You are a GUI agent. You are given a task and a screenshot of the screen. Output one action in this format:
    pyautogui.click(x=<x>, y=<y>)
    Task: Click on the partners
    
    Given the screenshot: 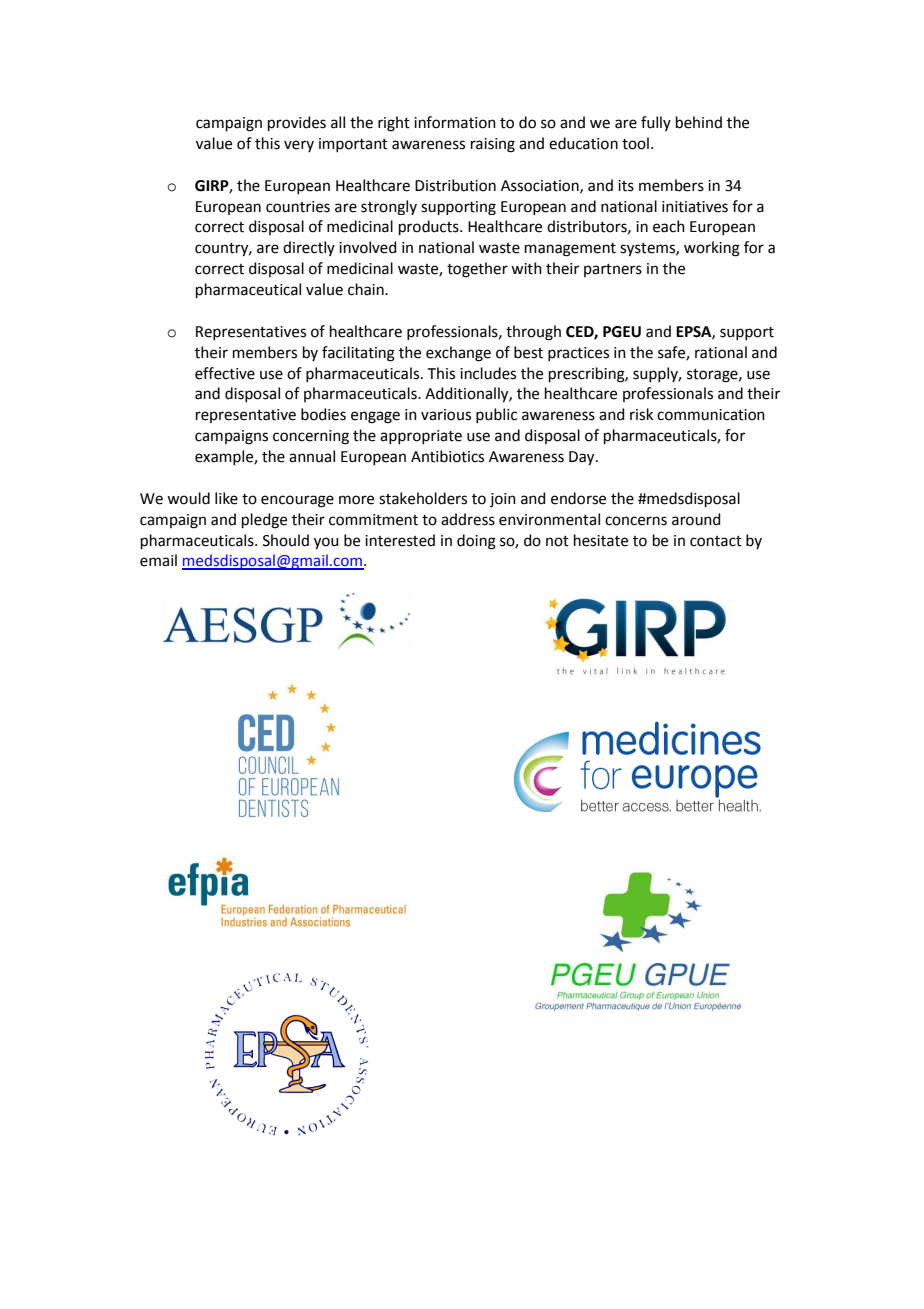 What is the action you would take?
    pyautogui.click(x=613, y=270)
